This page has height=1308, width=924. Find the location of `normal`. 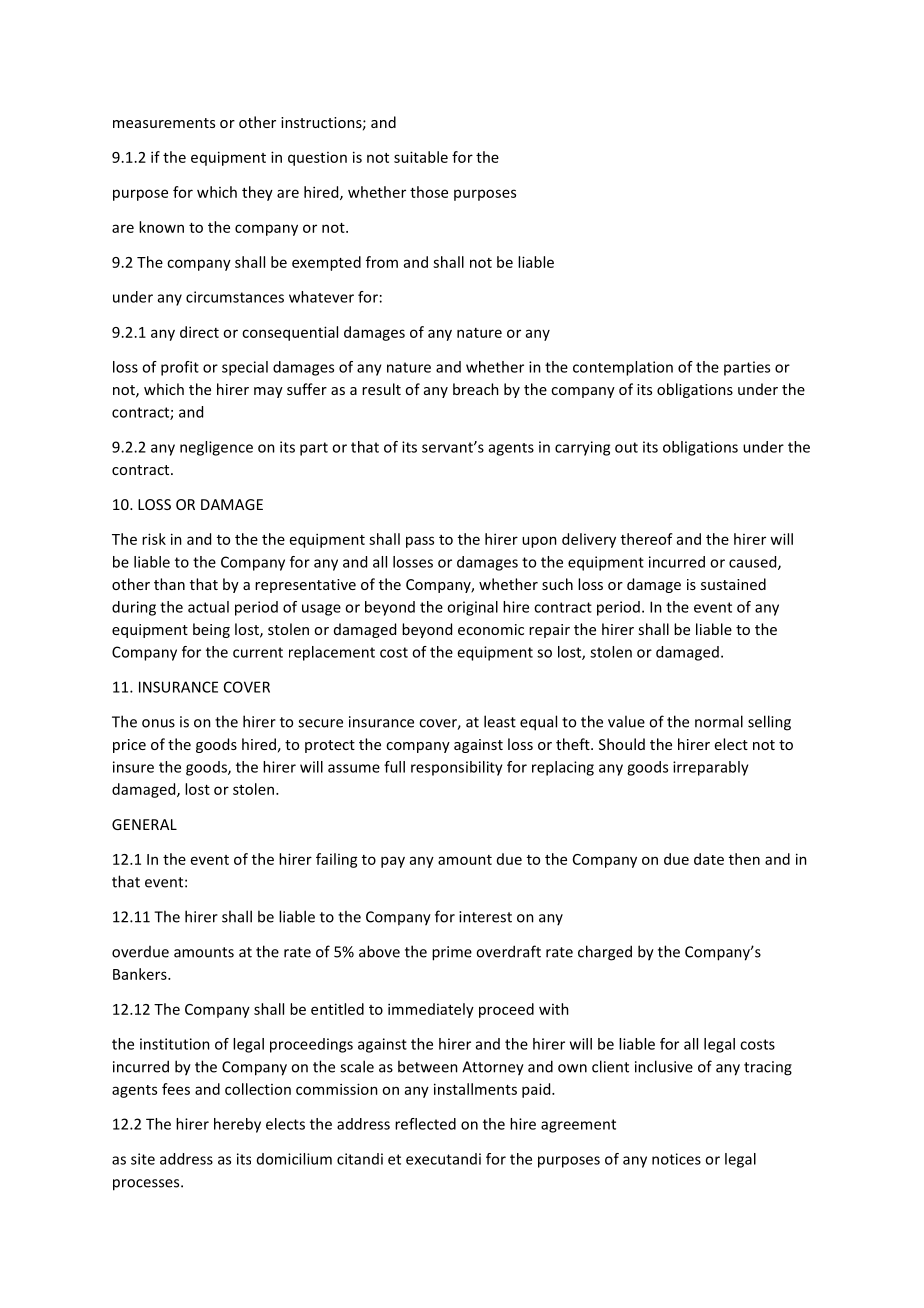

normal is located at coordinates (719, 721).
